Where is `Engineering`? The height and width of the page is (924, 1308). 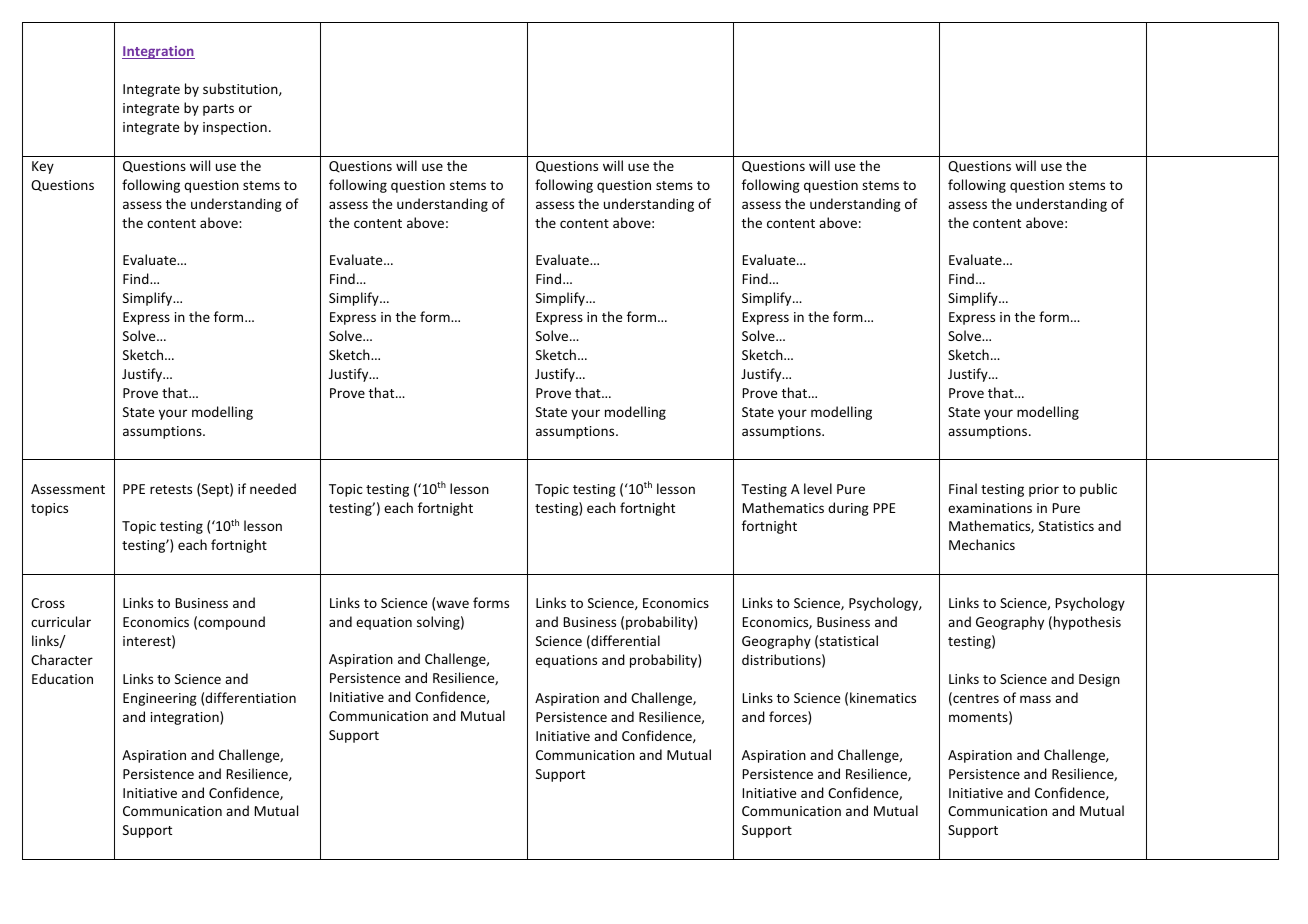 Engineering is located at coordinates (160, 699).
